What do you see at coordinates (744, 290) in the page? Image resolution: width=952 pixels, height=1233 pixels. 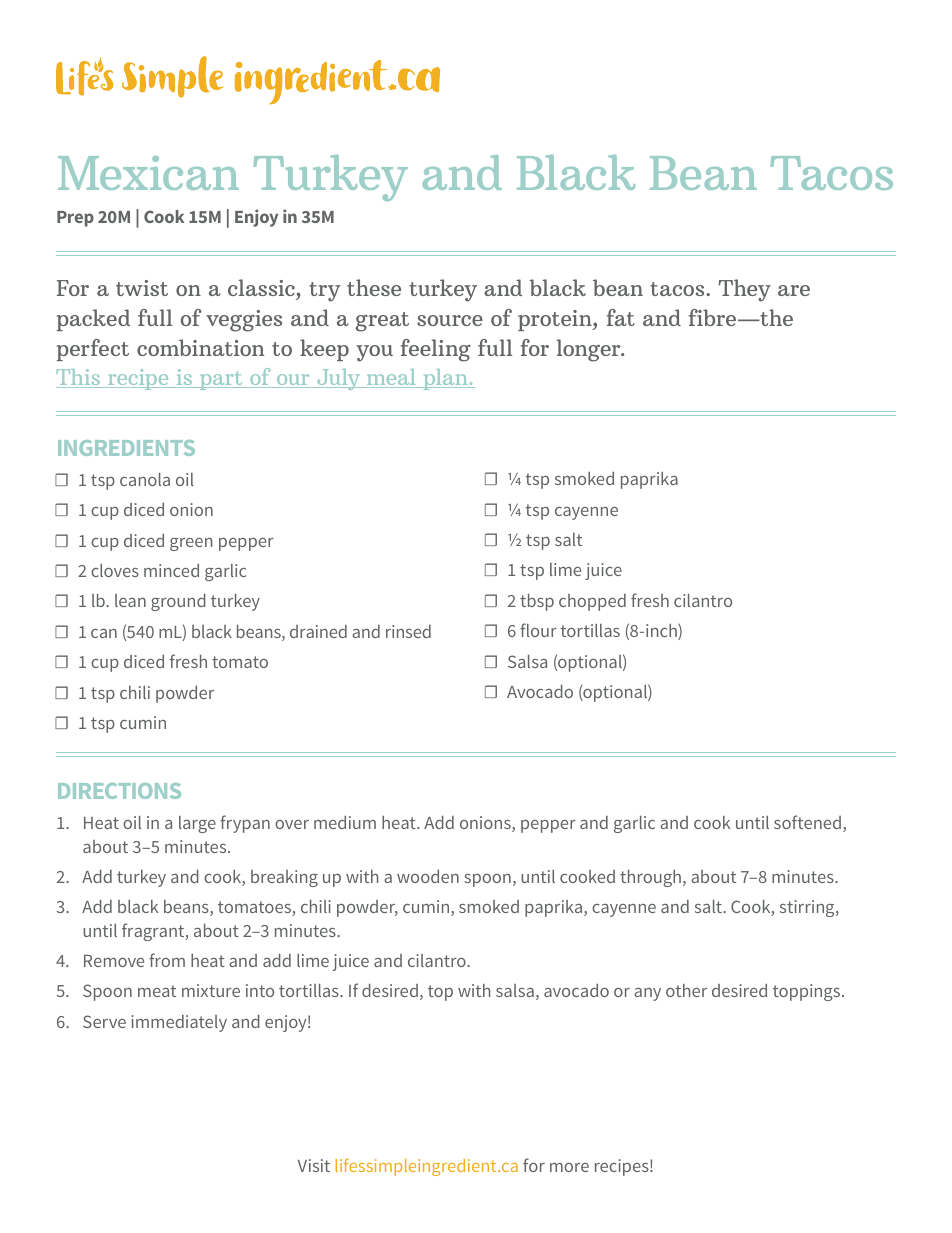 I see `They` at bounding box center [744, 290].
